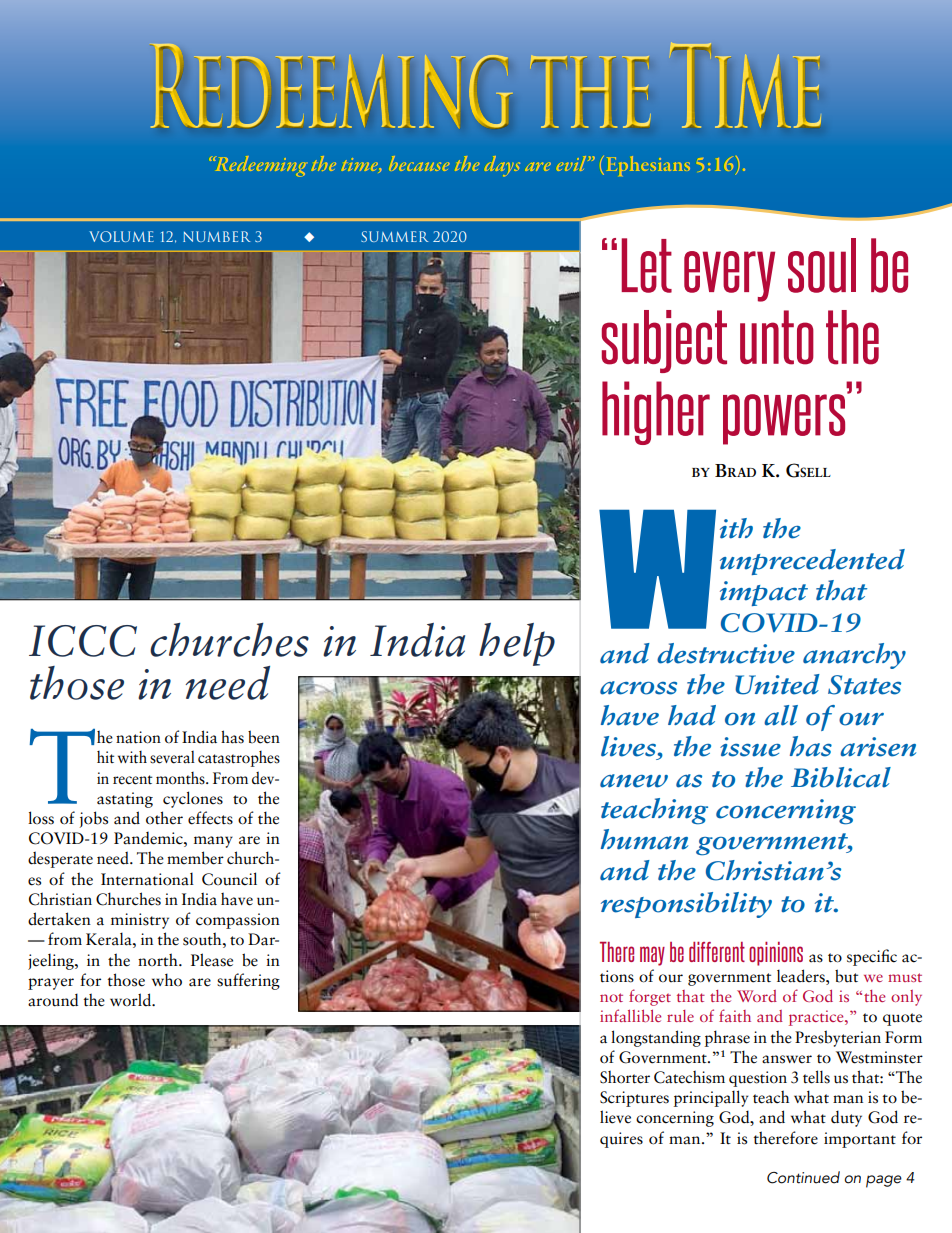 This screenshot has width=952, height=1233. What do you see at coordinates (785, 418) in the screenshot?
I see `powers` at bounding box center [785, 418].
